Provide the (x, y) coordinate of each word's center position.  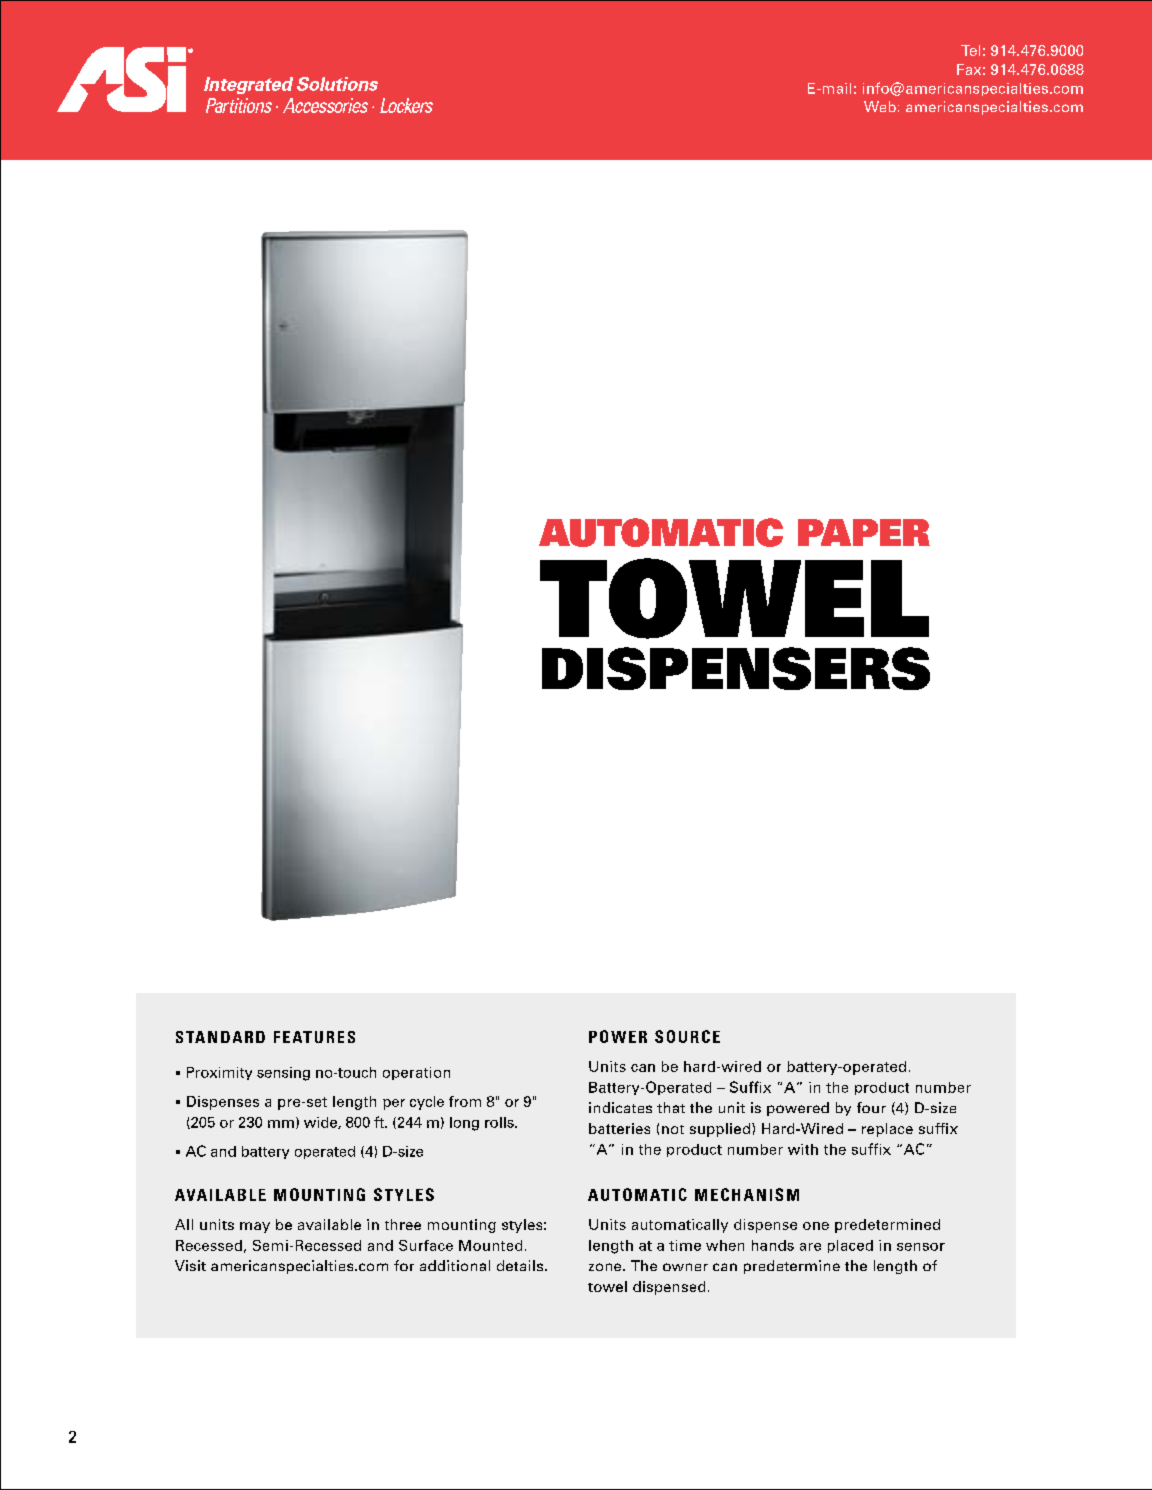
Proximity (219, 1073)
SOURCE (687, 1036)
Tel (970, 50)
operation (416, 1073)
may (255, 1227)
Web (880, 106)
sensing (283, 1074)
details (521, 1265)
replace (887, 1130)
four (871, 1107)
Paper (864, 532)
